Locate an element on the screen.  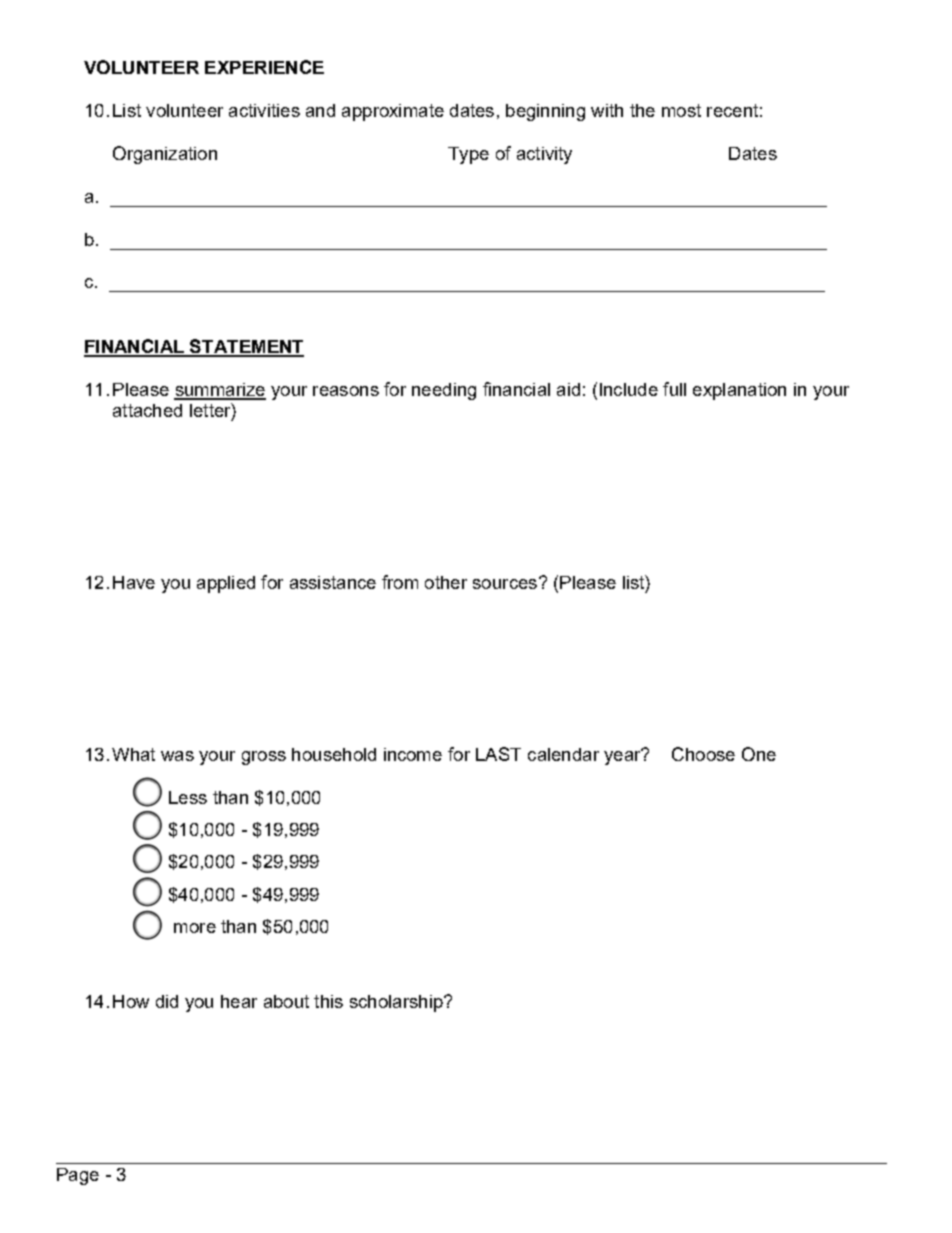
from is located at coordinates (400, 582).
